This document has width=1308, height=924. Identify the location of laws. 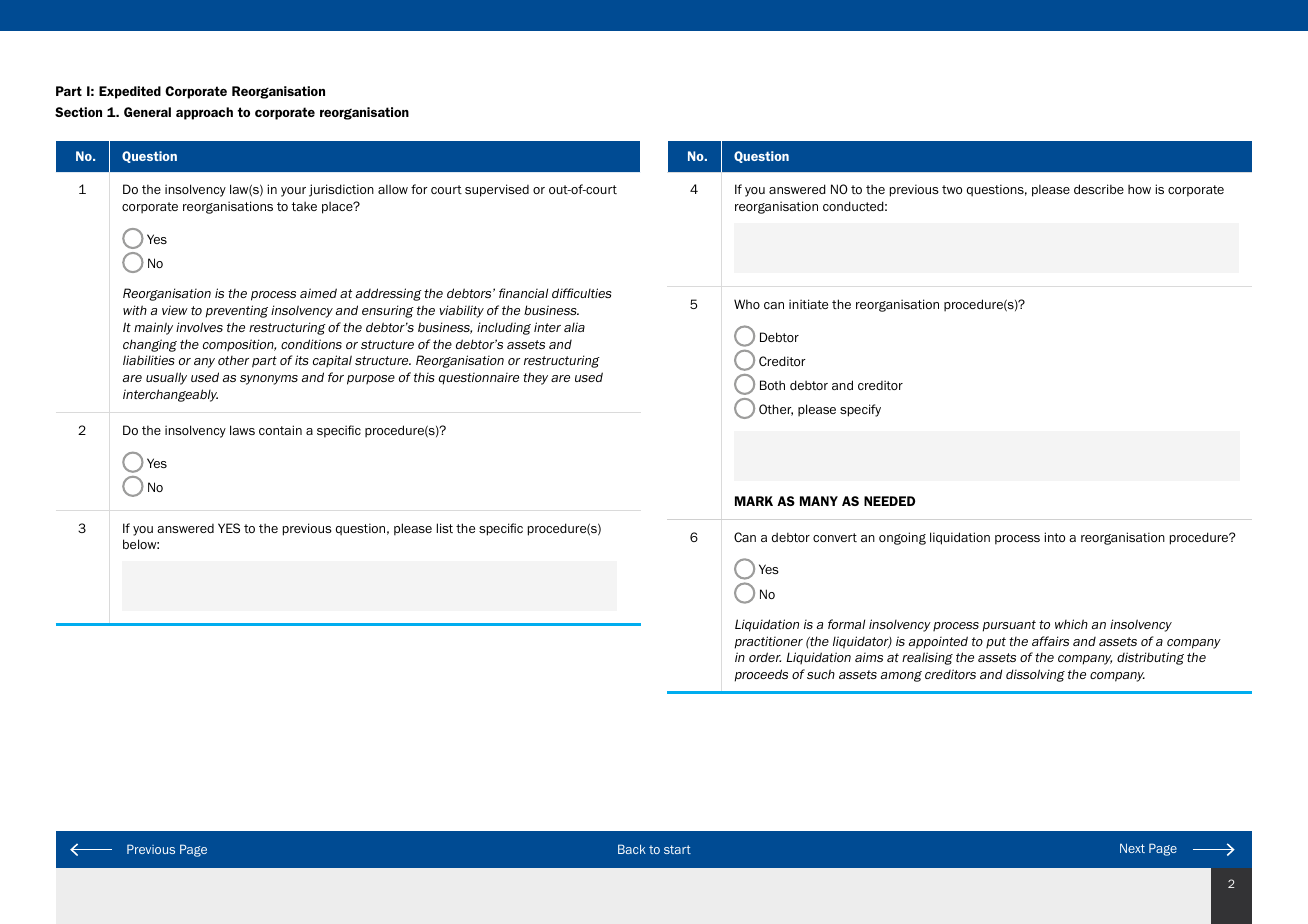
(242, 430).
